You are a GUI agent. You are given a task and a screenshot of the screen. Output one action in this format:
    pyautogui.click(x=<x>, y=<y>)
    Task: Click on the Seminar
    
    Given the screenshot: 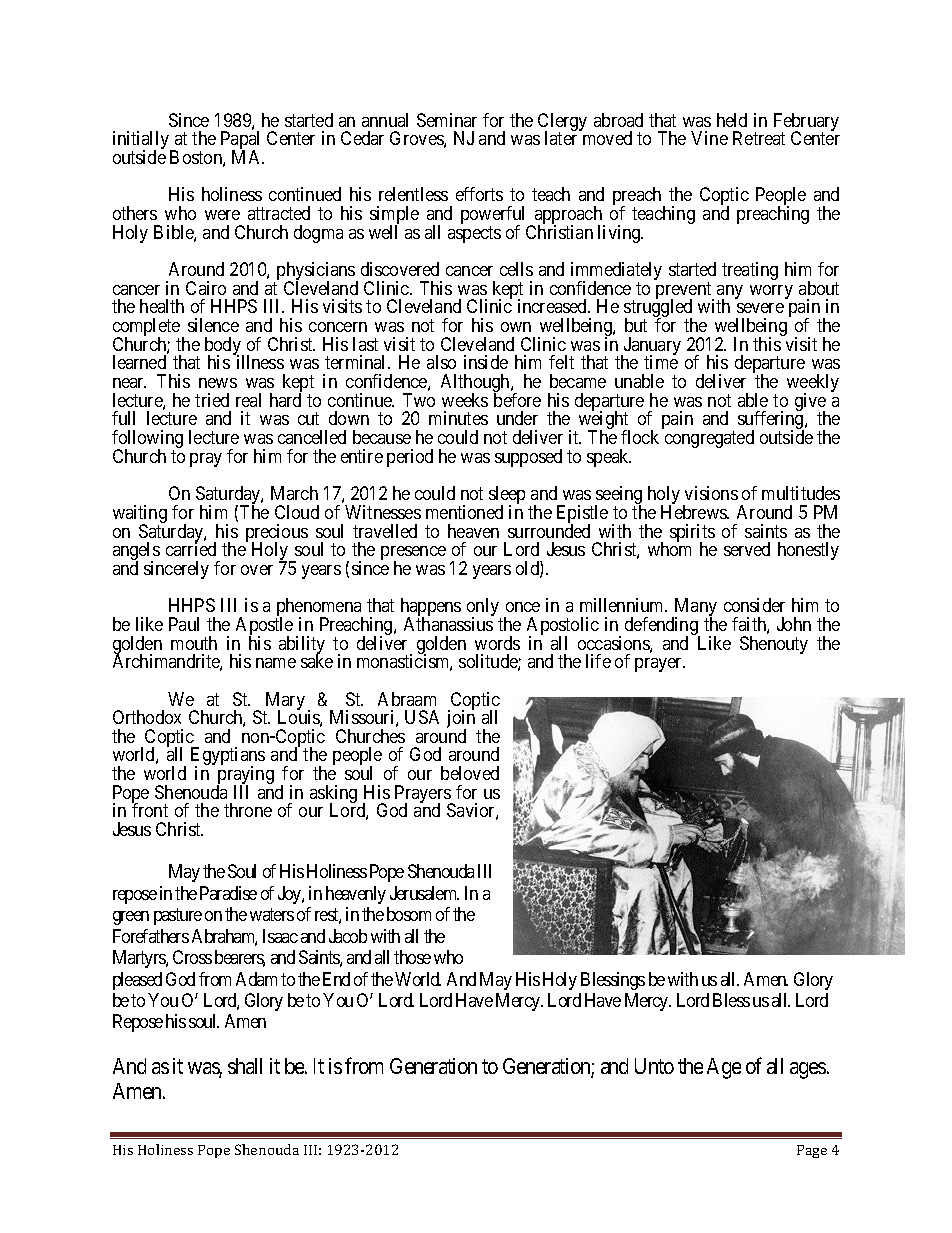 What is the action you would take?
    pyautogui.click(x=447, y=120)
